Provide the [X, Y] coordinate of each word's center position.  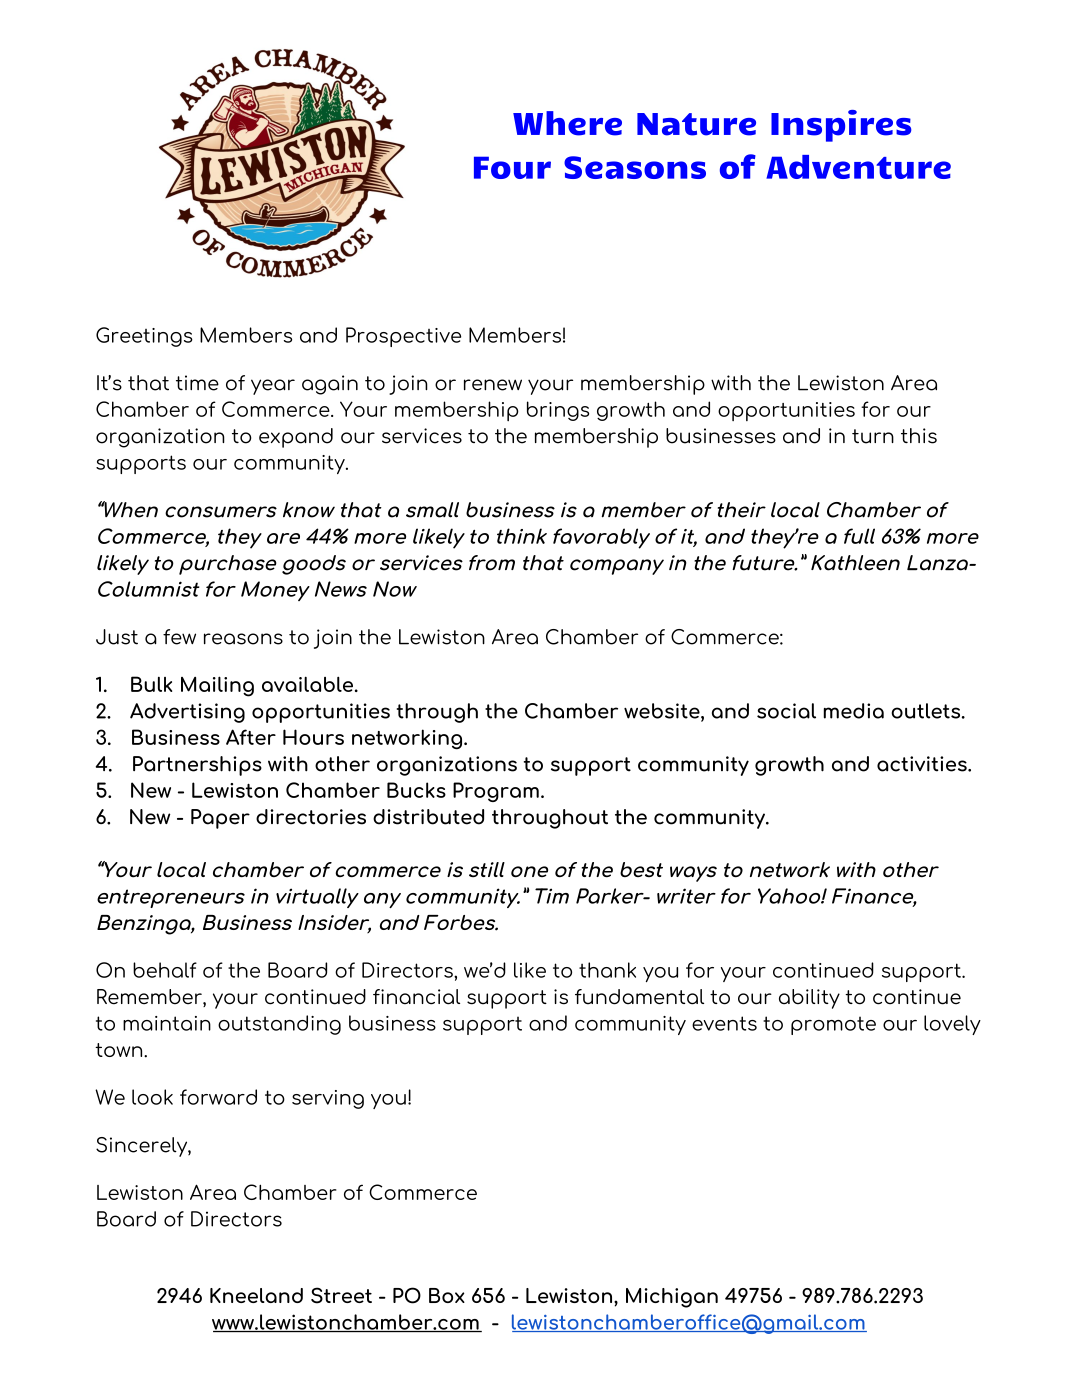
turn [873, 436]
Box [447, 1295]
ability [809, 999]
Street [341, 1295]
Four [512, 167]
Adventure [858, 167]
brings [558, 411]
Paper [220, 819]
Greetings [144, 337]
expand [296, 438]
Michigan [672, 1298]
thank [607, 970]
